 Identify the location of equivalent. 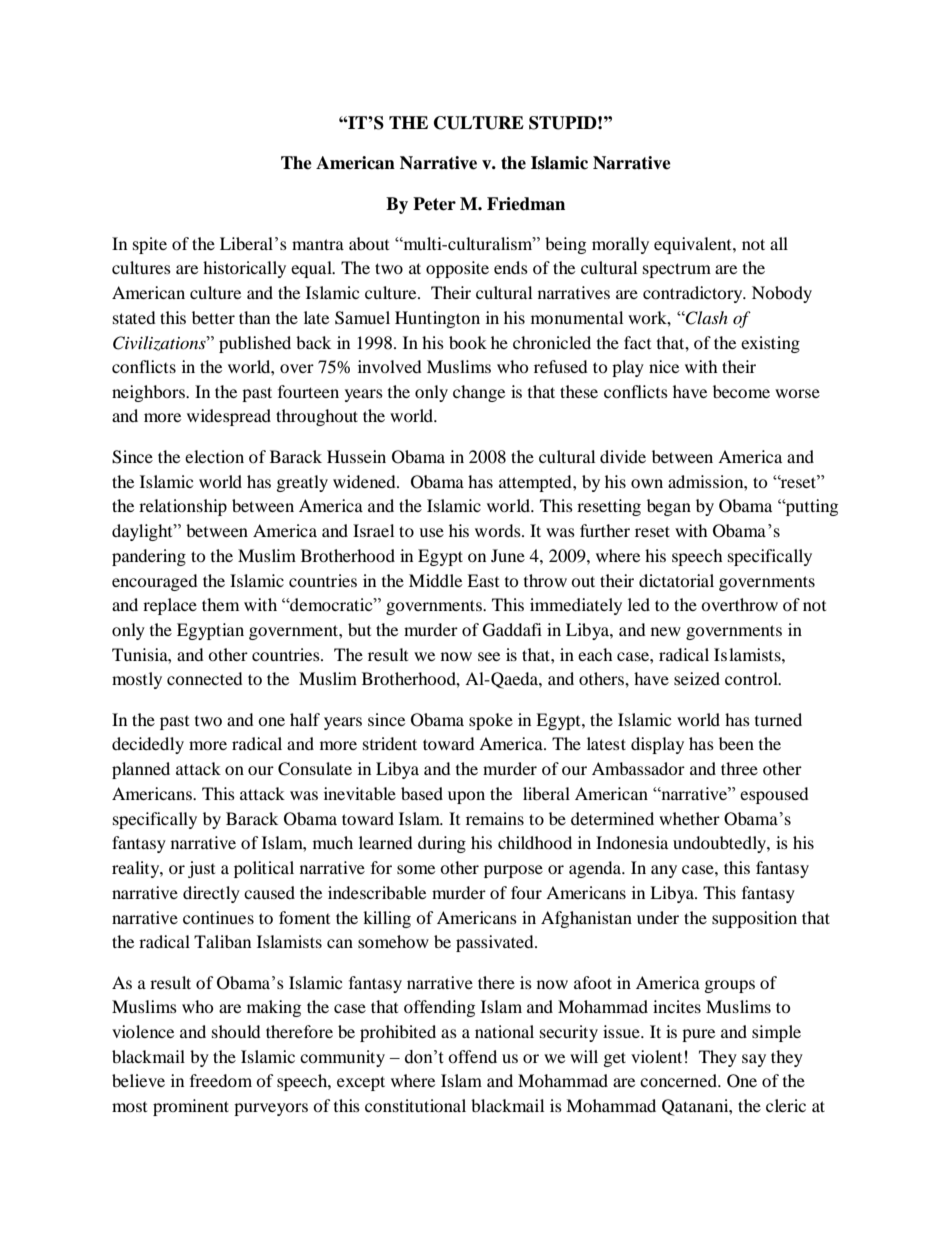
(694, 245).
